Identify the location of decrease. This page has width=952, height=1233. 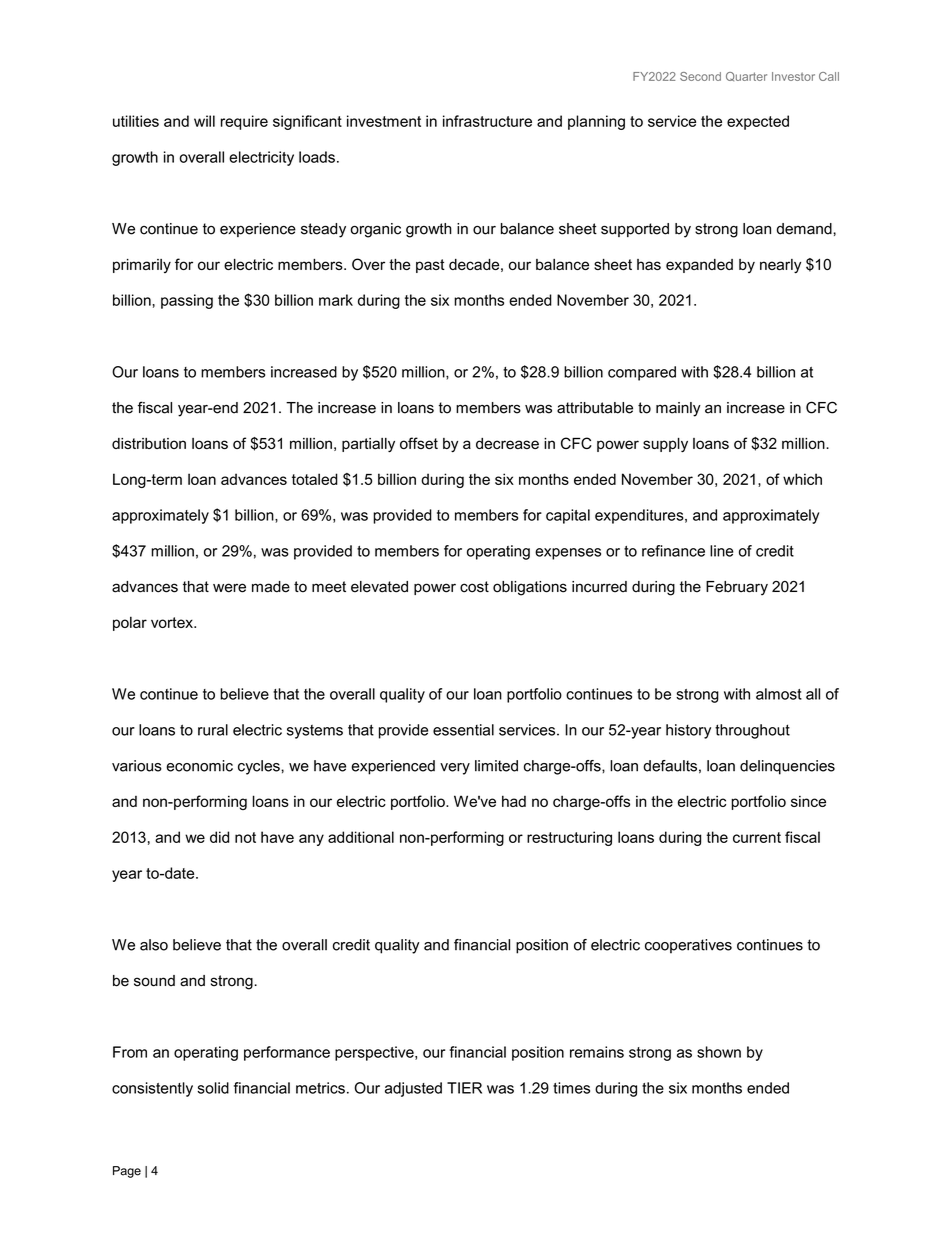
(507, 443).
